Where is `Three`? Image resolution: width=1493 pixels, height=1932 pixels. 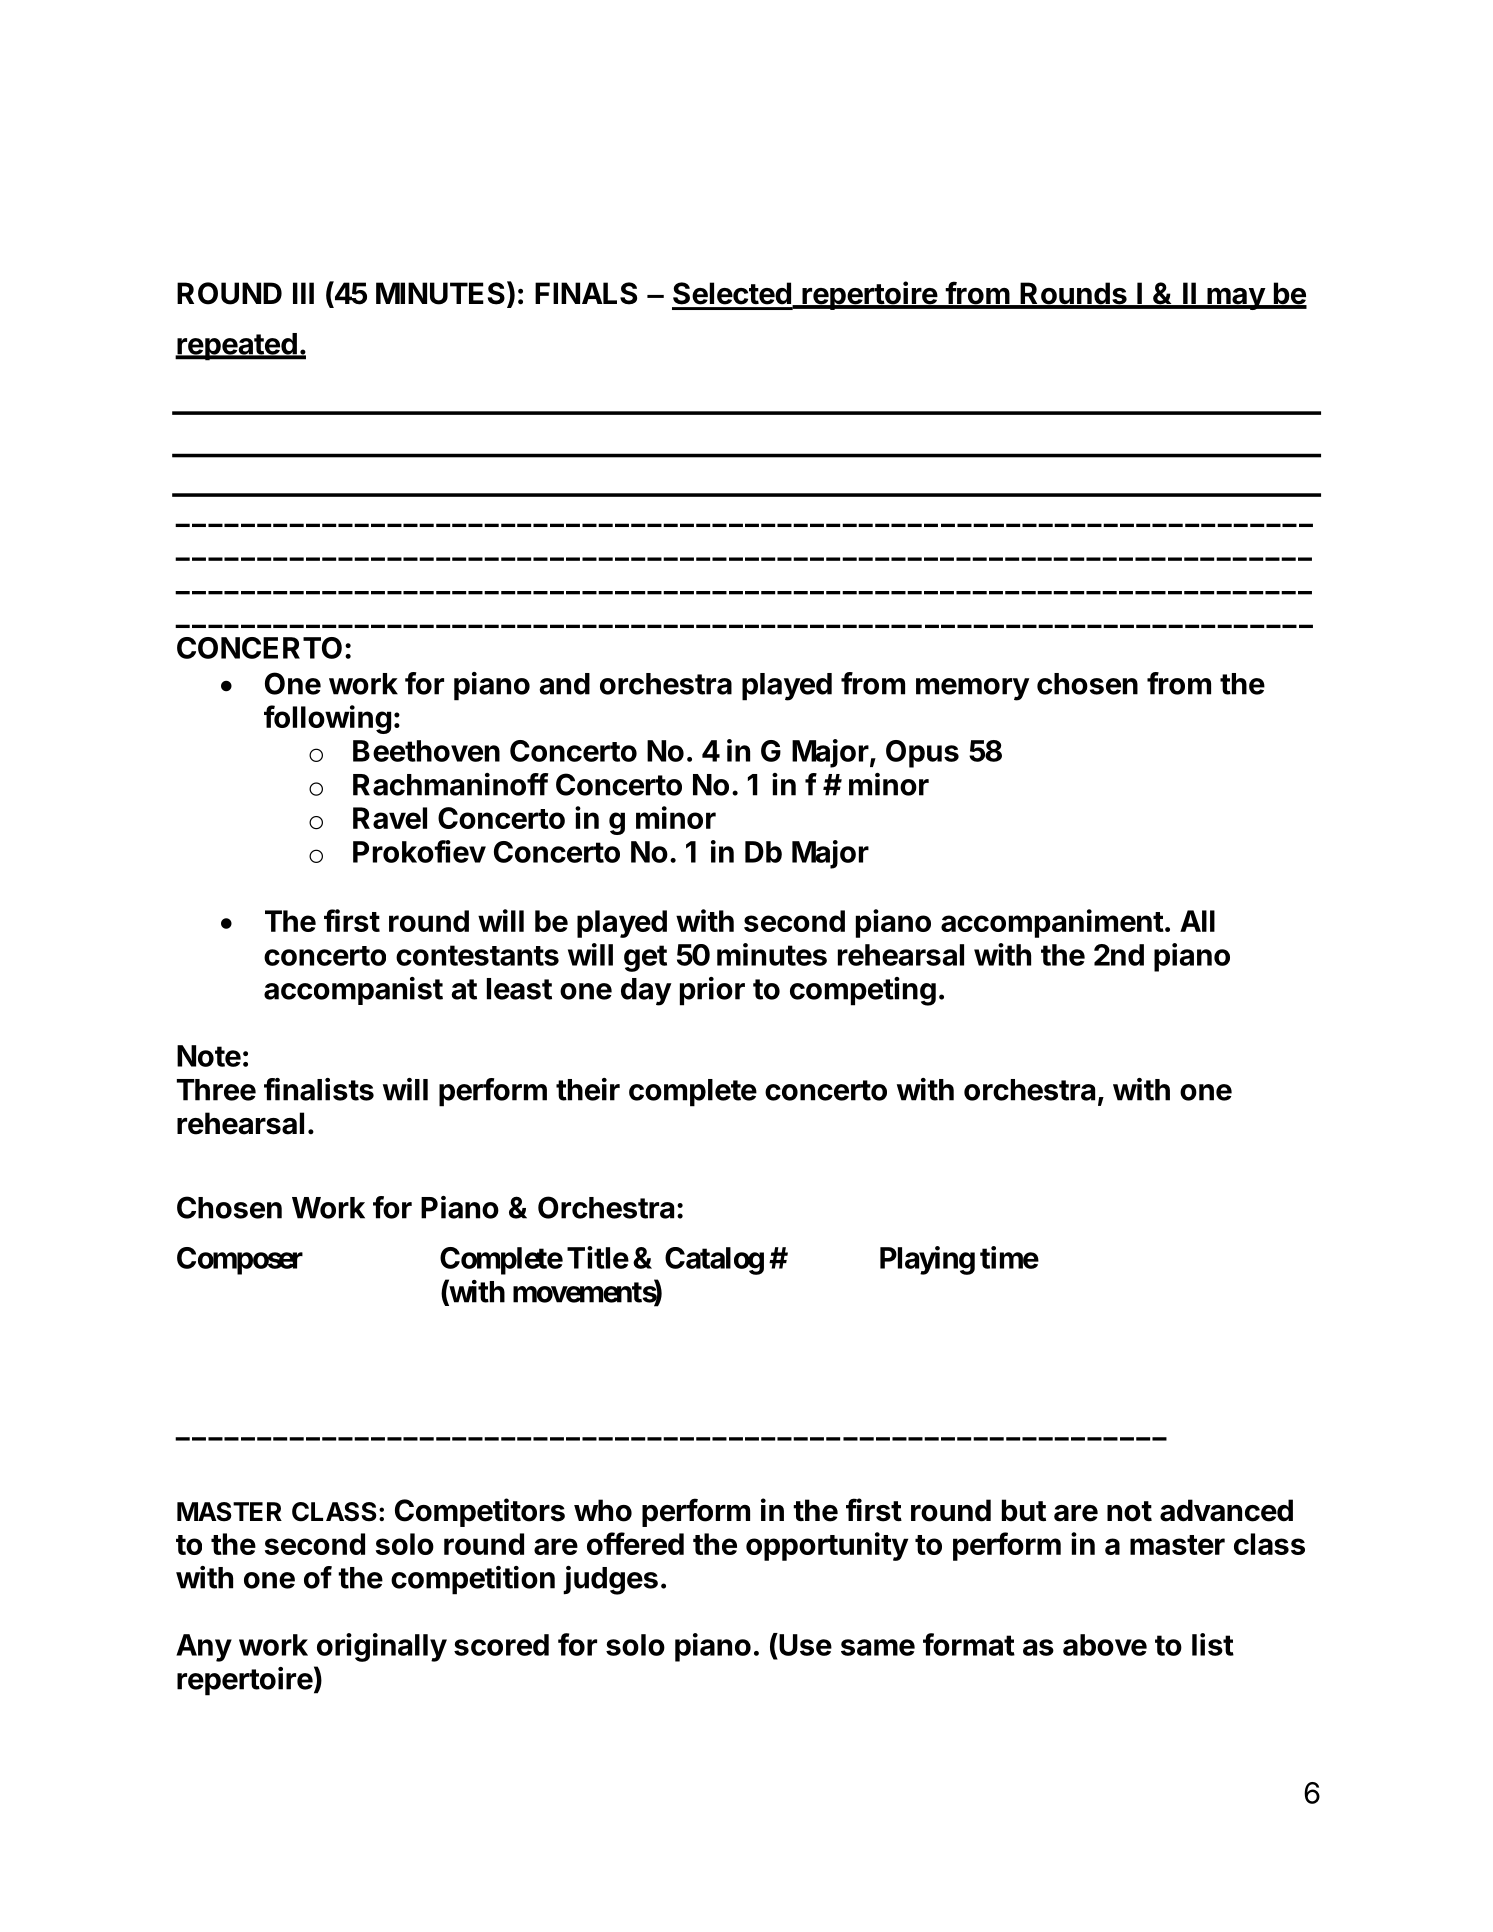
Three is located at coordinates (216, 1090).
